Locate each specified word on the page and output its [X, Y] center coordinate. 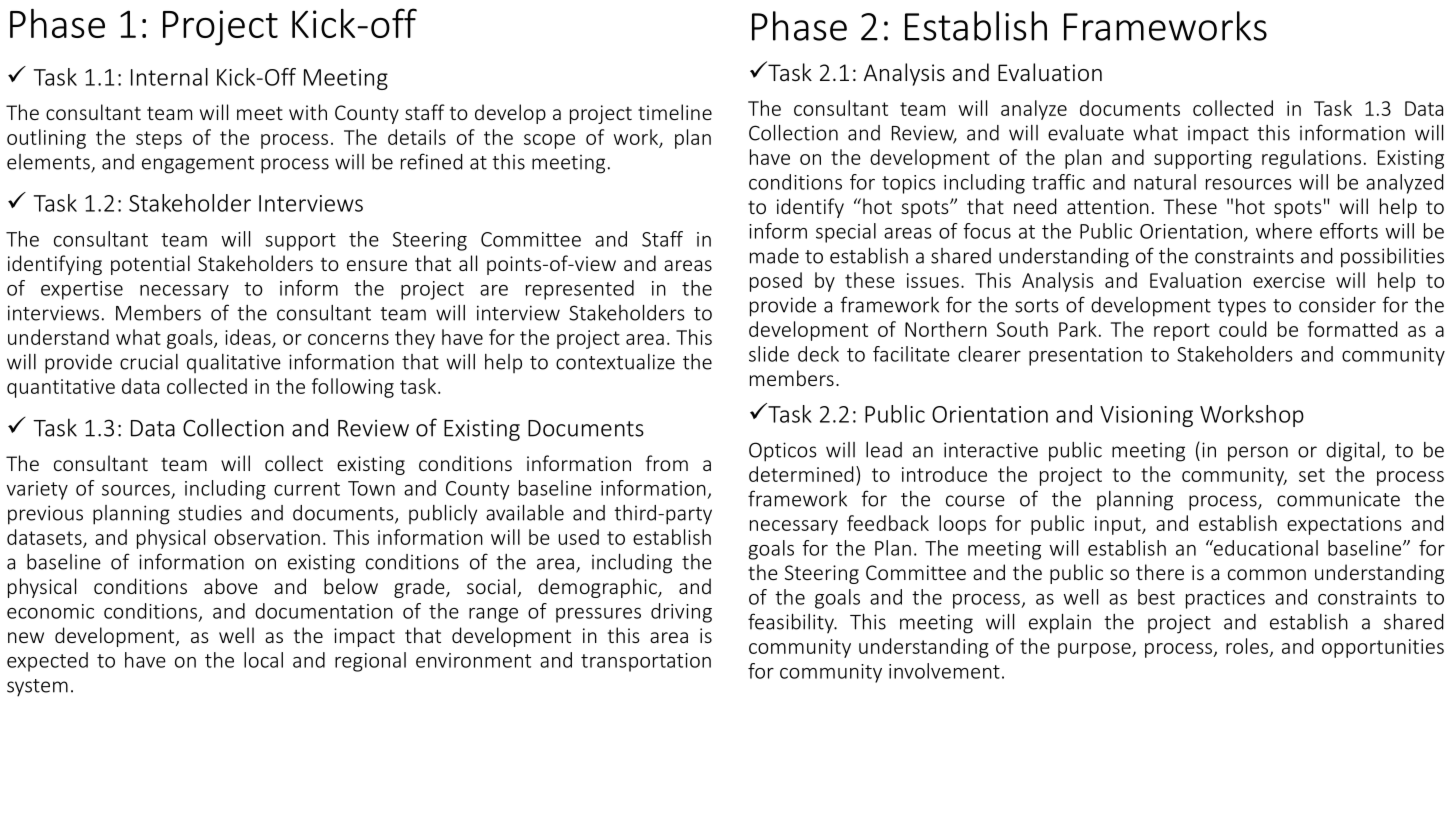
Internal [169, 77]
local [263, 660]
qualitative [234, 363]
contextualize [615, 362]
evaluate [1086, 132]
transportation [646, 662]
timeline [675, 112]
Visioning [1146, 416]
